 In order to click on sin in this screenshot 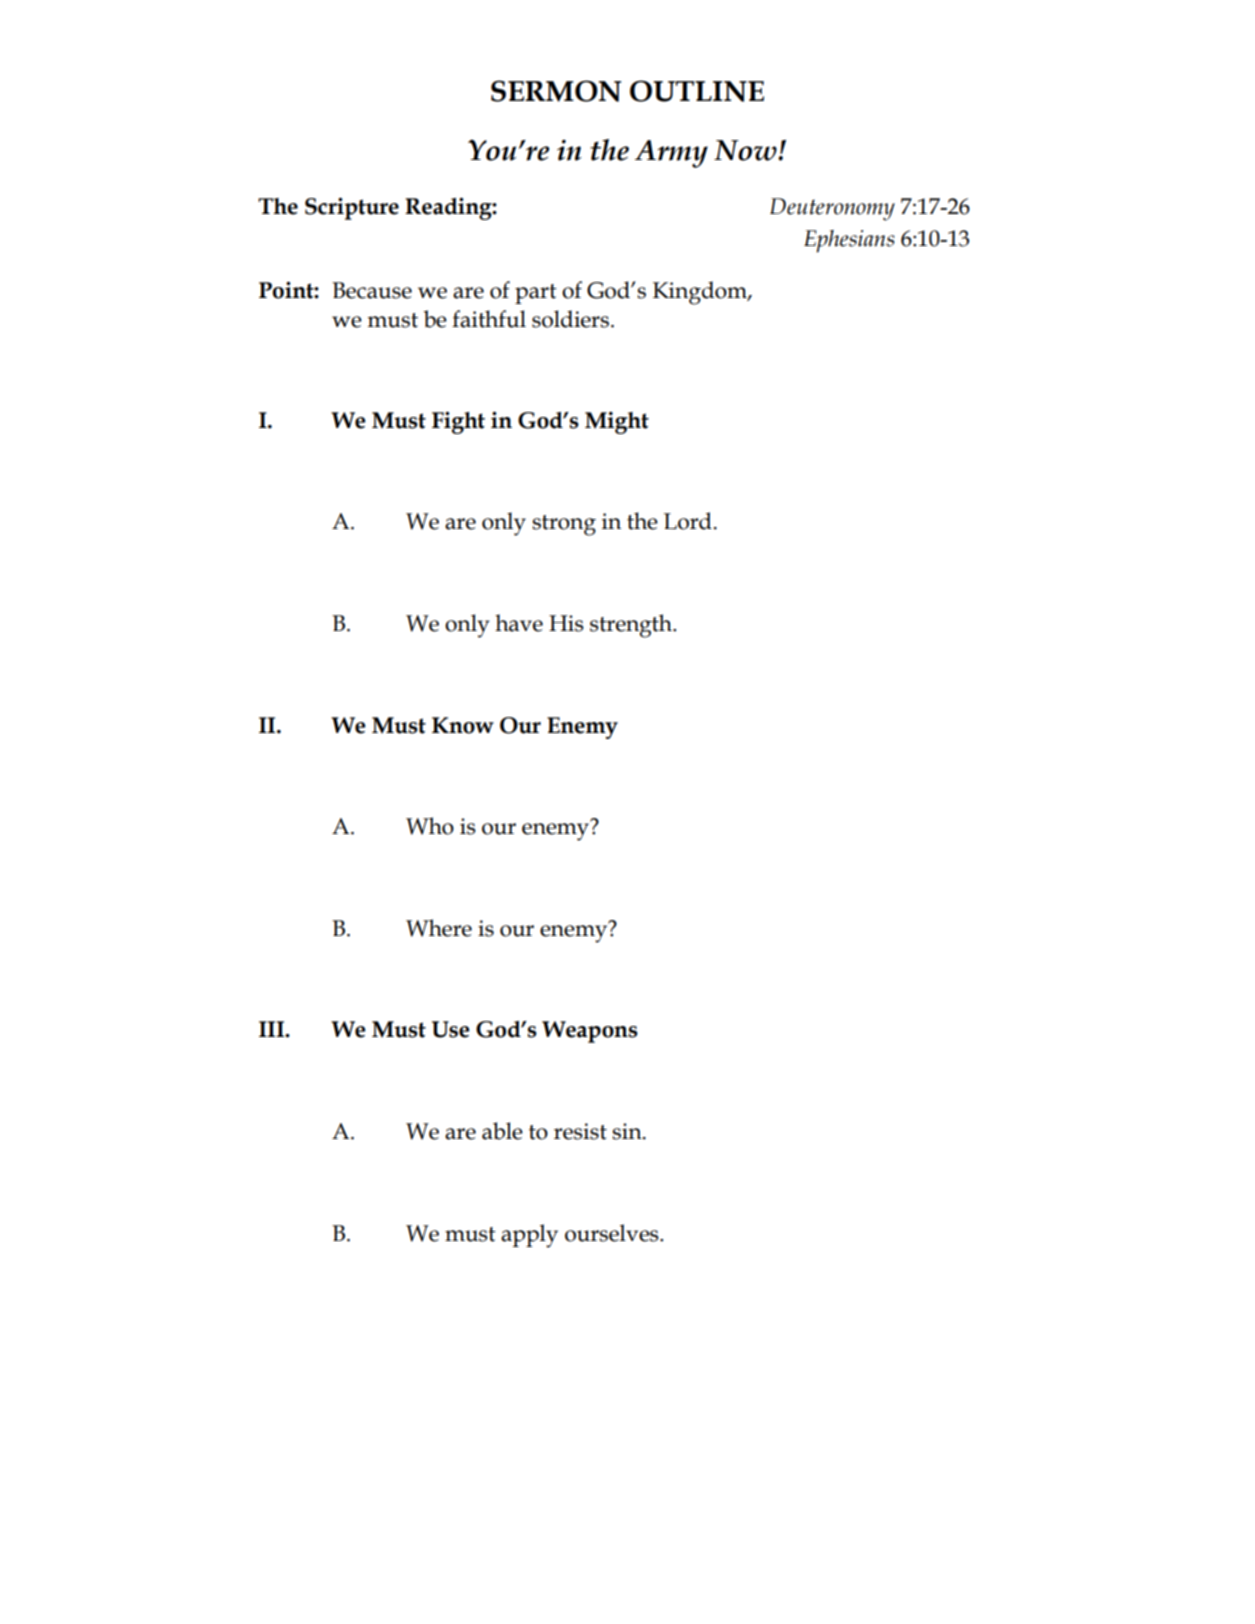, I will do `click(628, 1131)`.
